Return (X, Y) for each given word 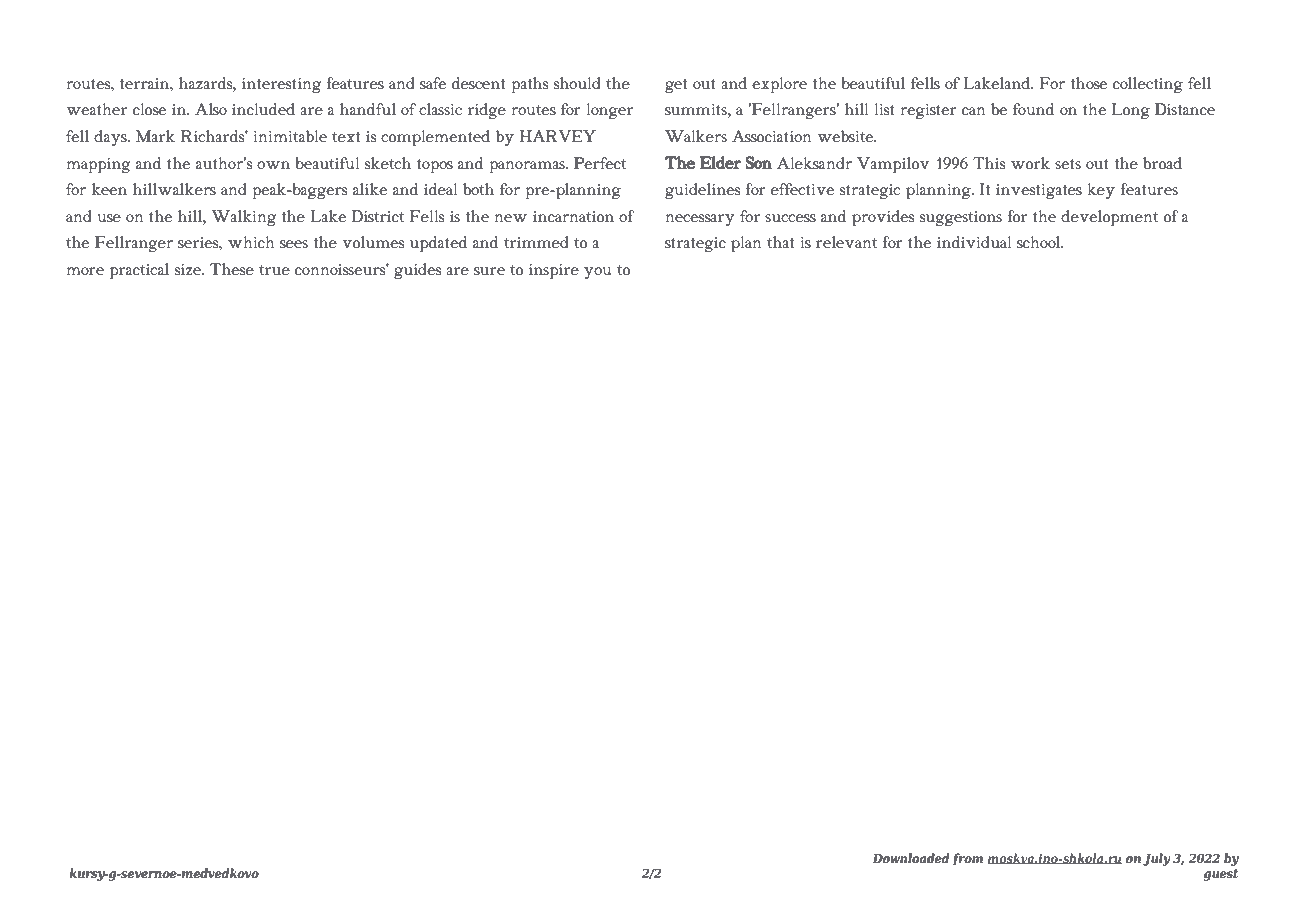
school (1040, 242)
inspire (554, 272)
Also (211, 109)
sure (489, 271)
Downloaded (911, 858)
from (968, 859)
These (232, 269)
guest (1221, 875)
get (676, 86)
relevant (846, 242)
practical (139, 271)
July (1156, 859)
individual (974, 242)
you (597, 273)
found (1033, 109)
